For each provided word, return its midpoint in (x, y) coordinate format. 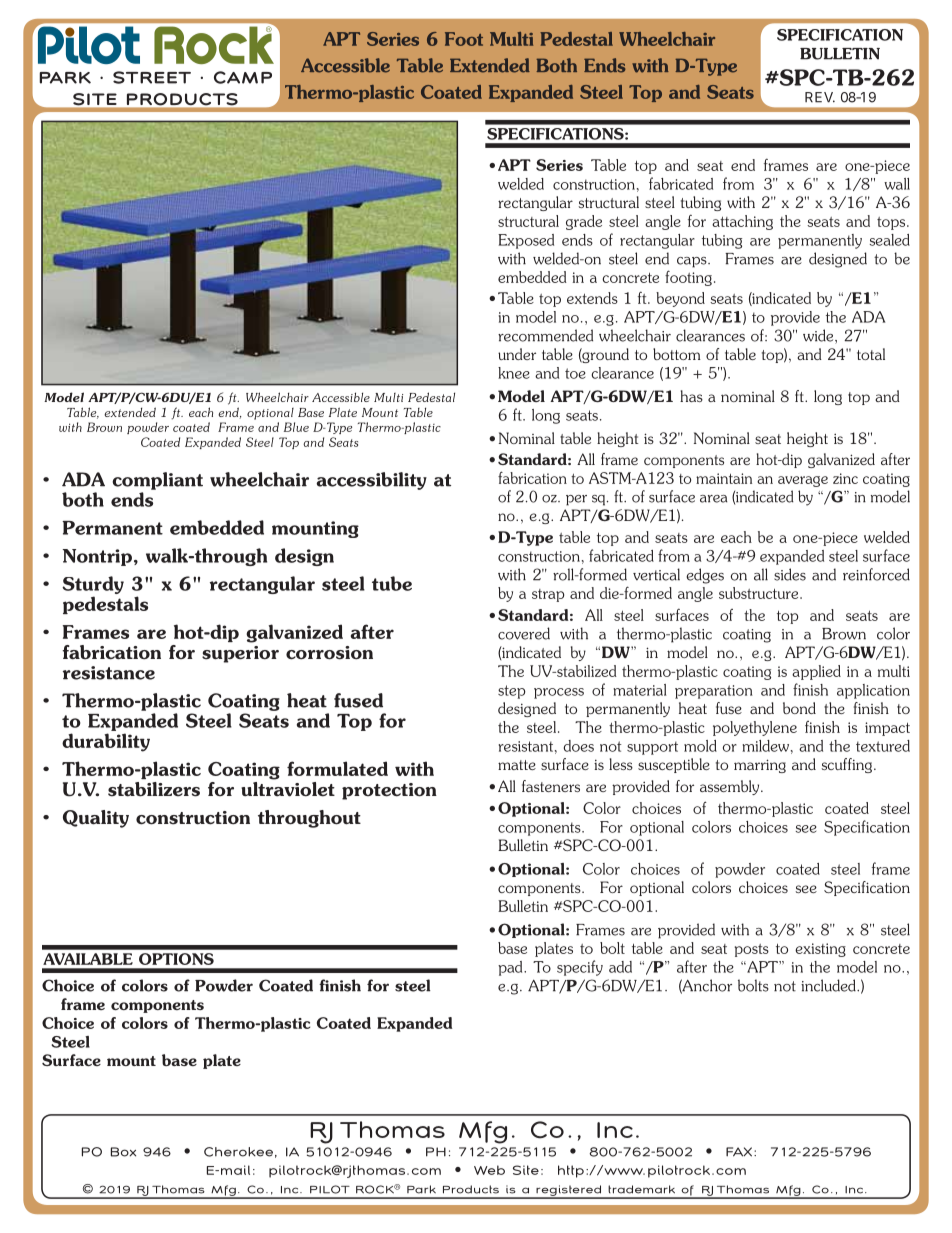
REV (820, 97)
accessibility (371, 481)
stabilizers (154, 789)
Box (123, 1152)
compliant (157, 481)
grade (584, 222)
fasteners (551, 786)
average (803, 481)
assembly (731, 787)
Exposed (526, 241)
